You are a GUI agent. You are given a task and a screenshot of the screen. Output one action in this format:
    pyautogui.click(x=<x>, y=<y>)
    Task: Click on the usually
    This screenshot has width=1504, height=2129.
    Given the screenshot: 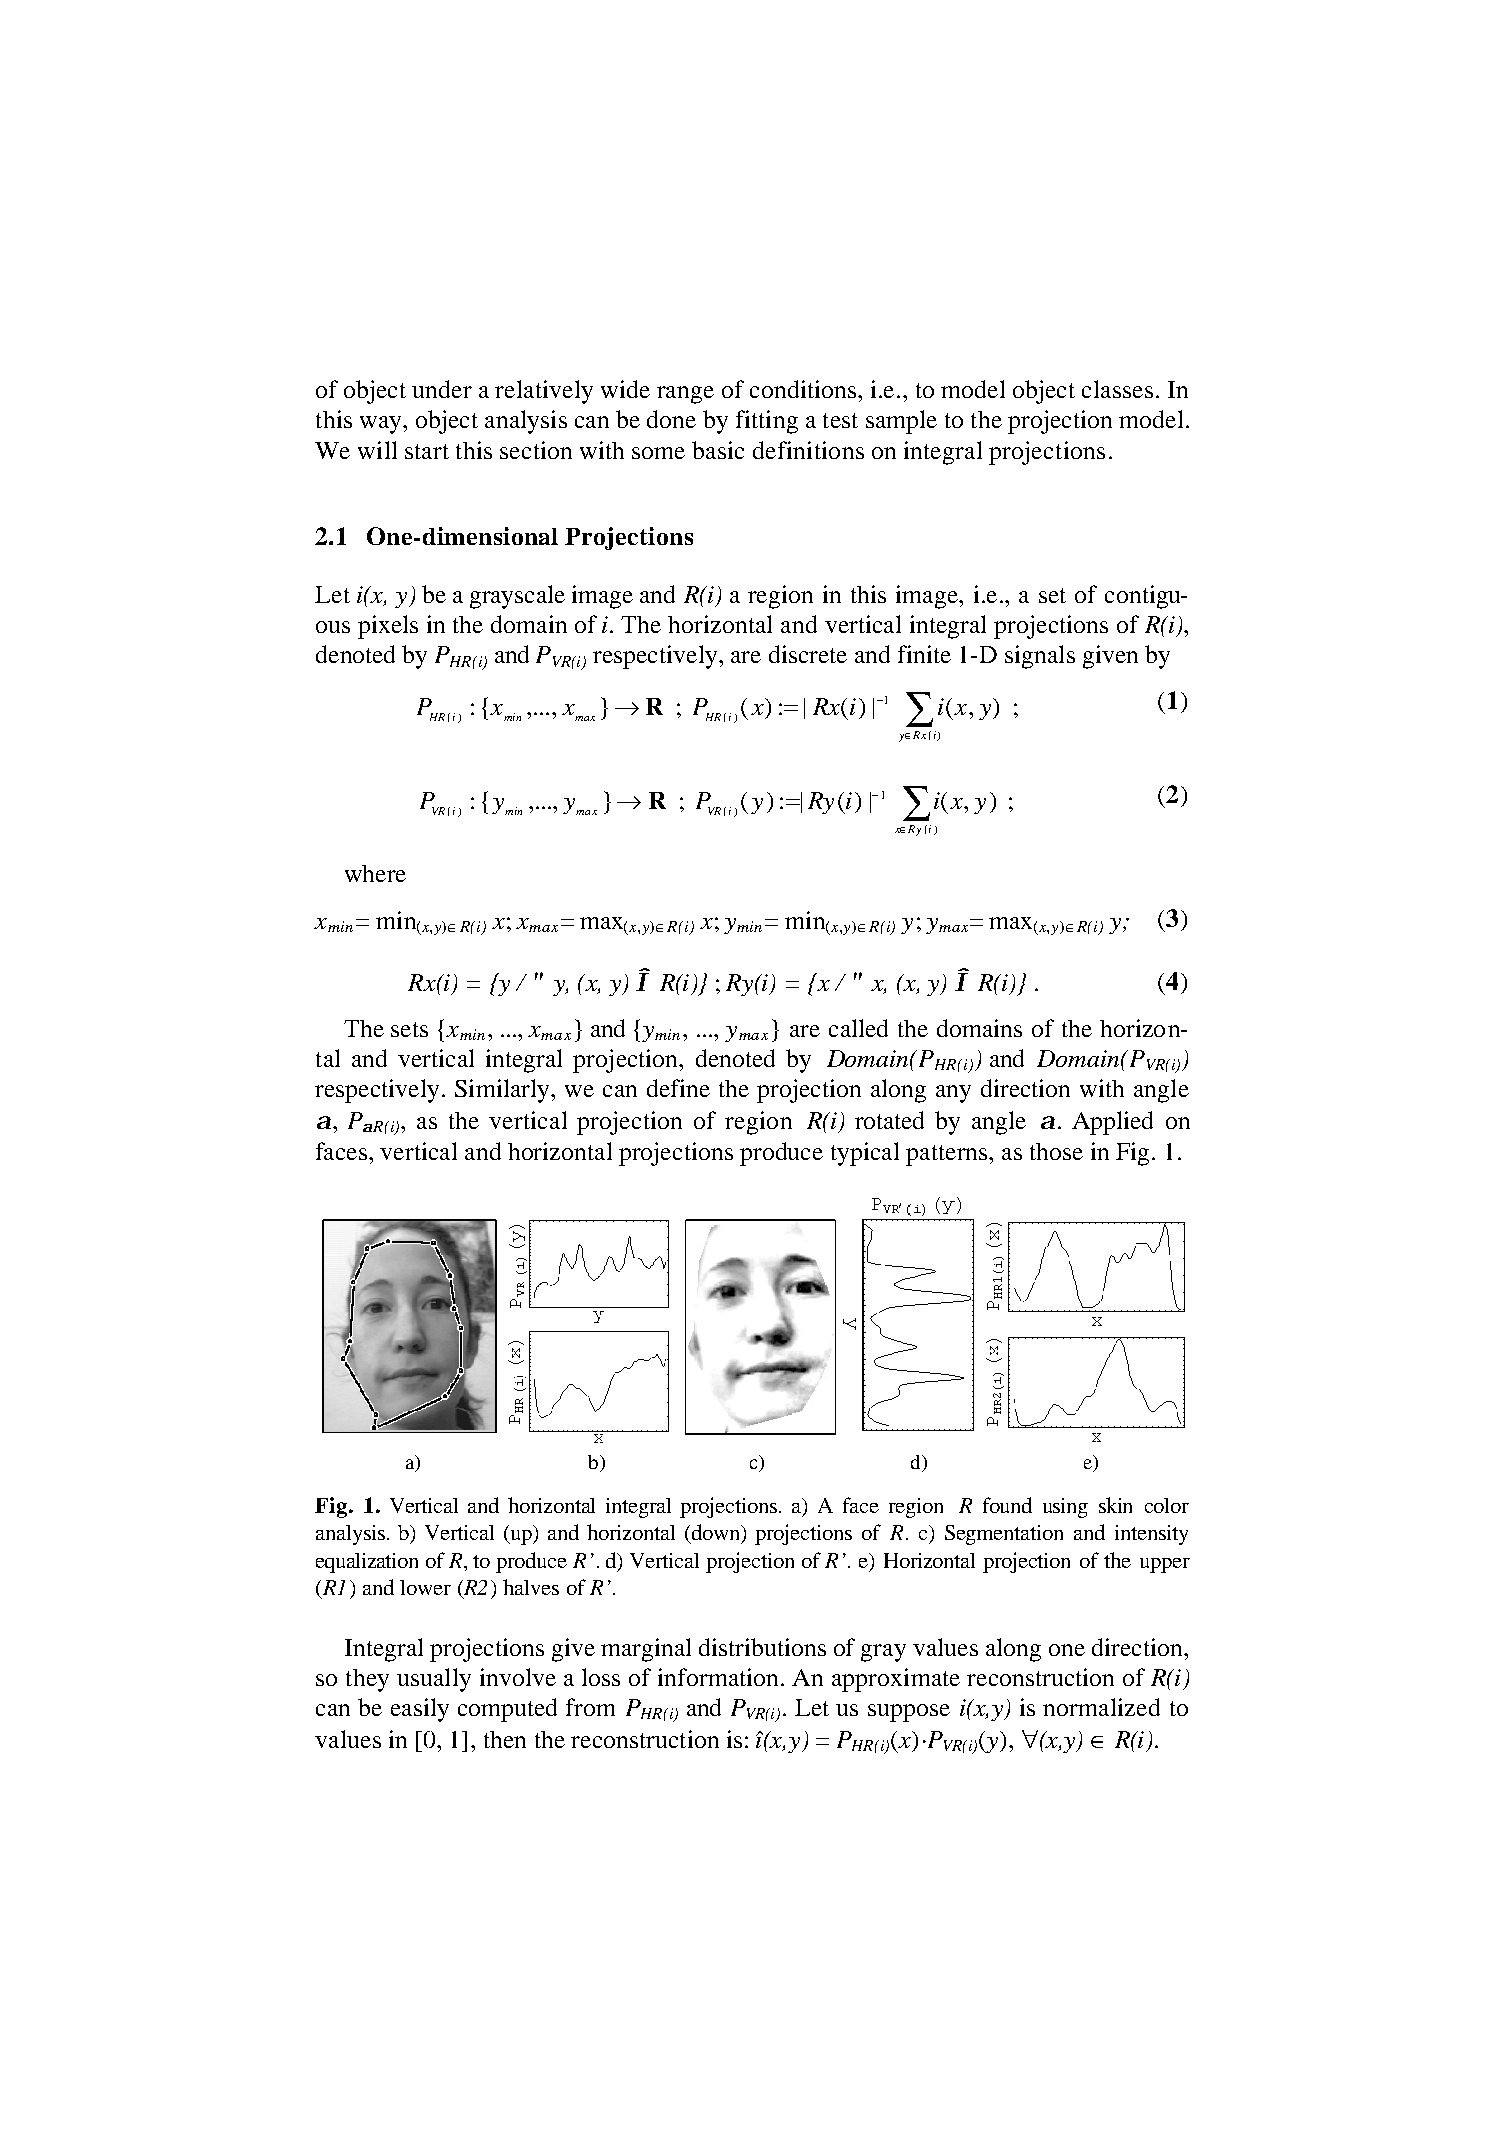 What is the action you would take?
    pyautogui.click(x=434, y=1680)
